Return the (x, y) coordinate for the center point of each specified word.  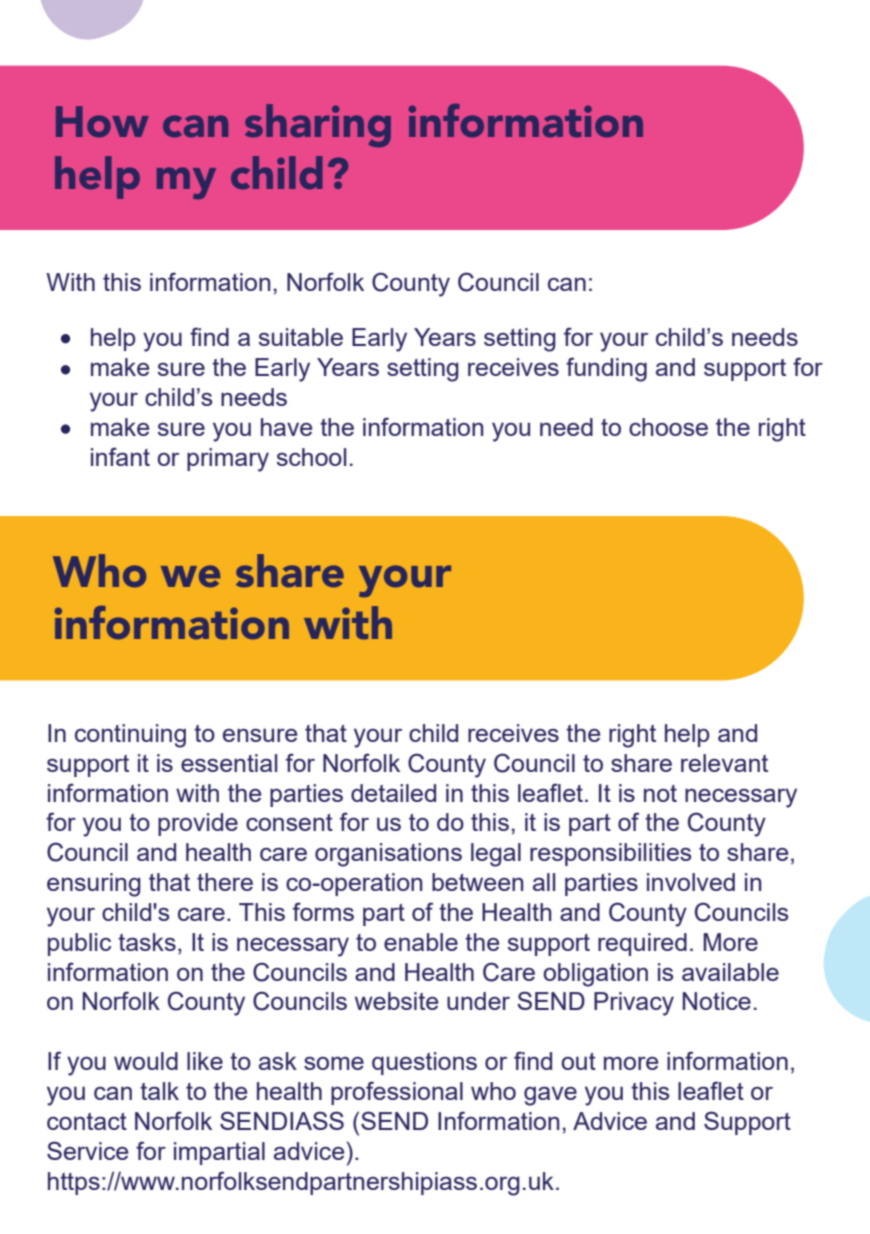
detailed (393, 793)
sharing (318, 125)
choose (668, 427)
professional (397, 1093)
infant (120, 456)
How (102, 121)
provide (198, 824)
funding (606, 369)
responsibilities (610, 854)
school (311, 457)
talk (159, 1091)
